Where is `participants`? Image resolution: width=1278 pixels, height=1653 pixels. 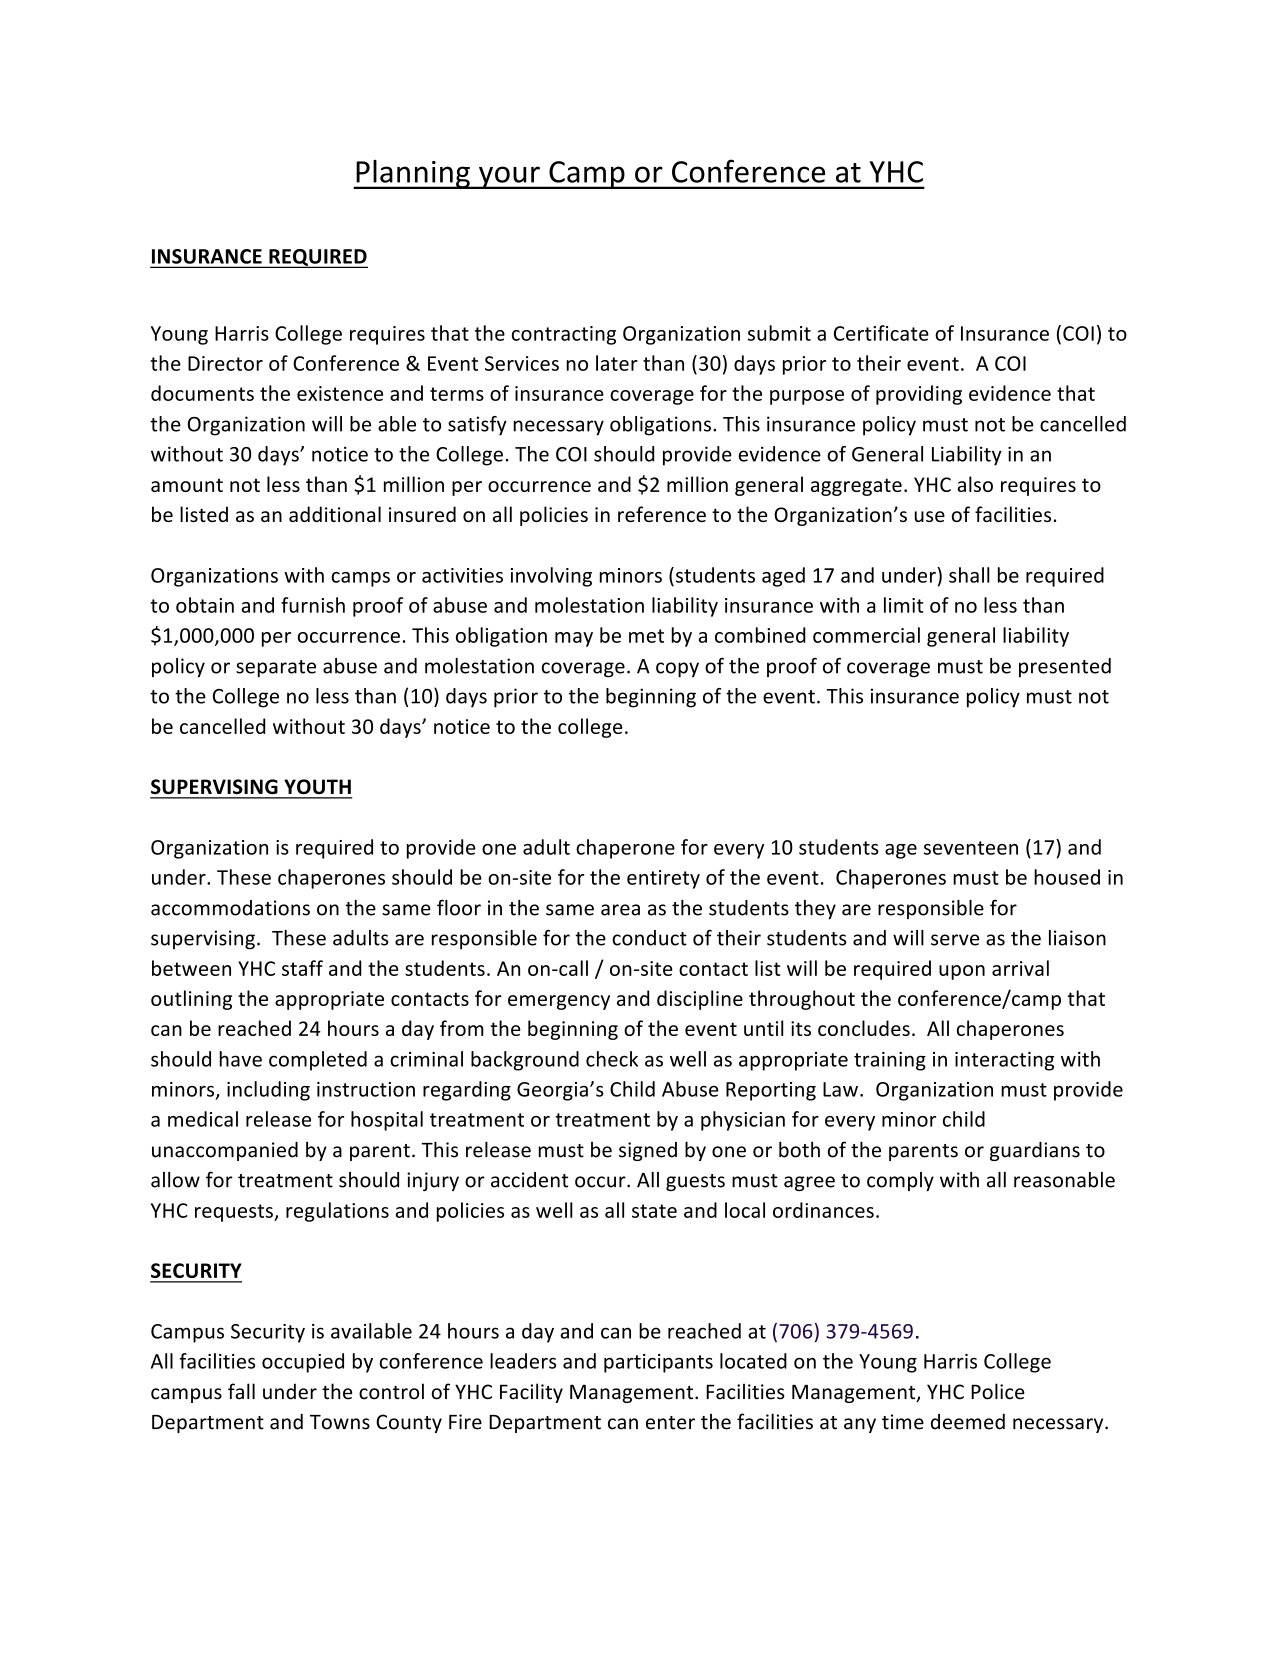
participants is located at coordinates (658, 1363).
